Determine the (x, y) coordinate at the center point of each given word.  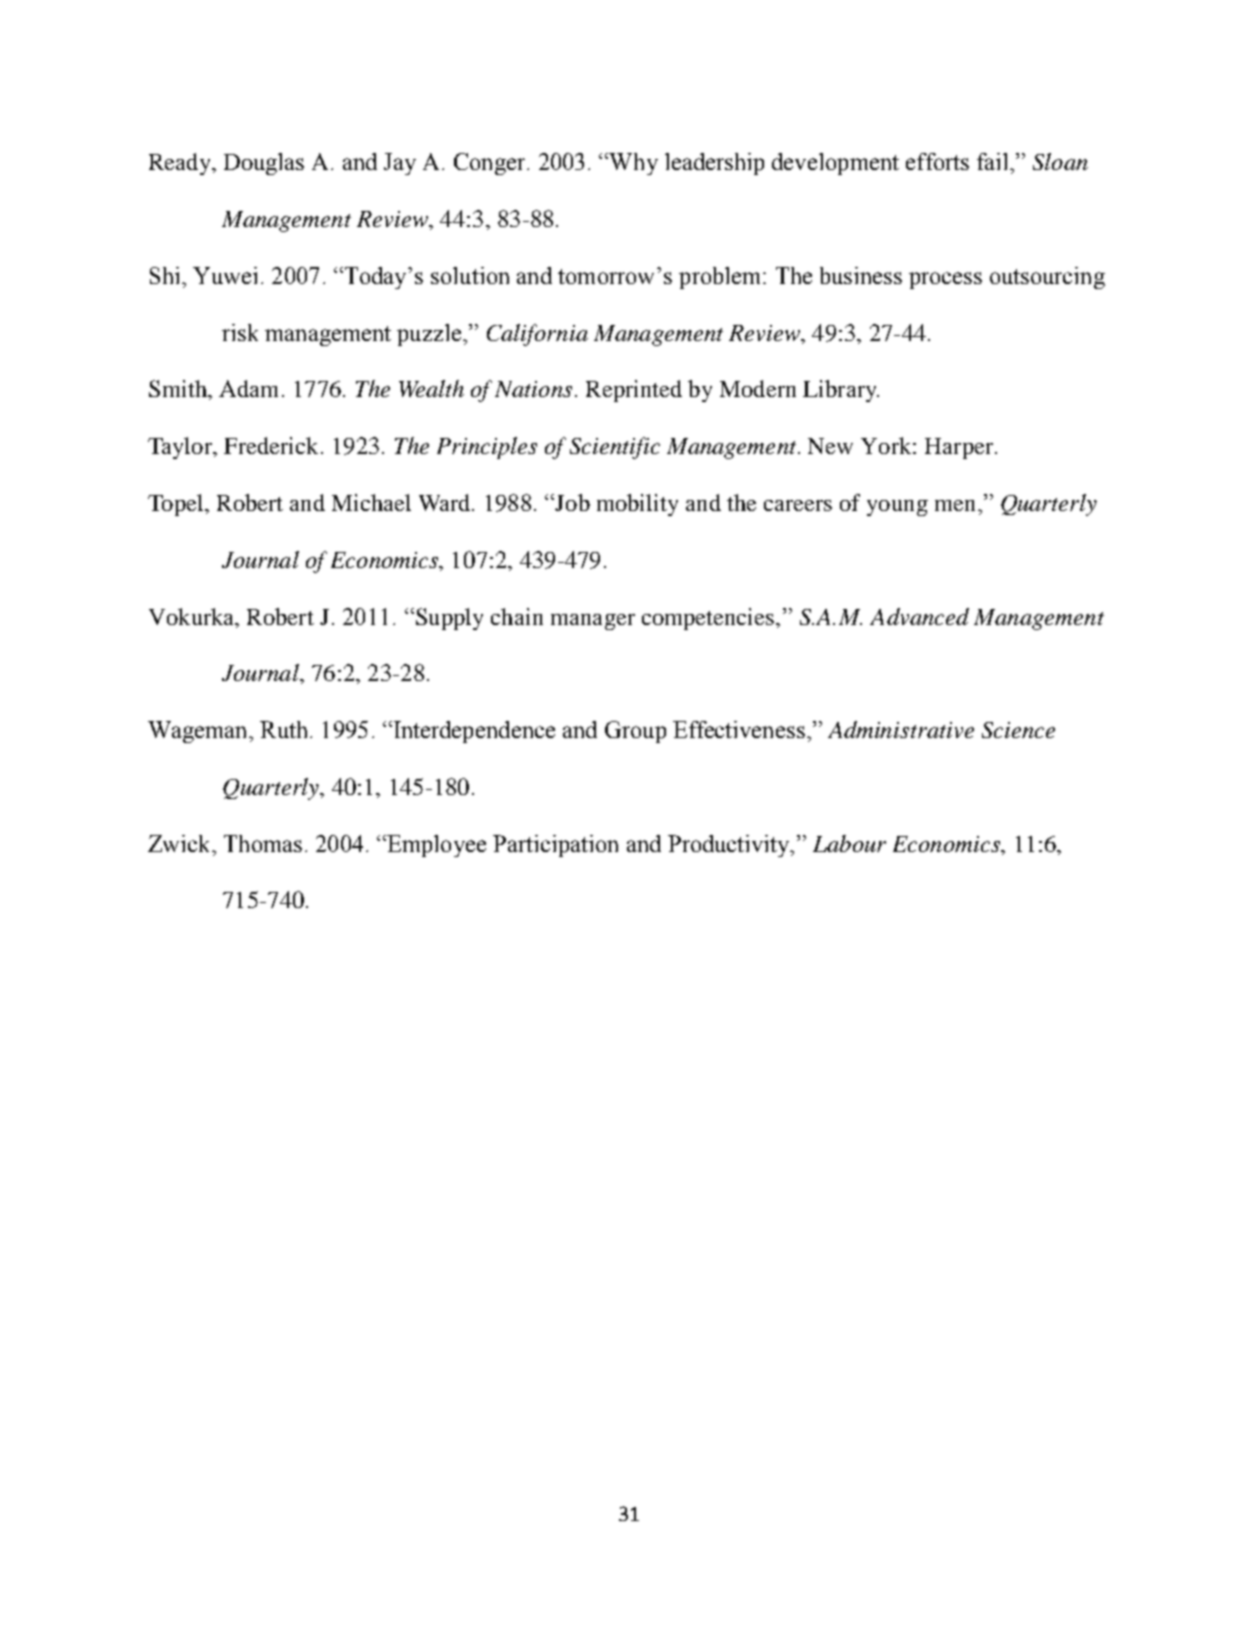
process (945, 280)
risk (240, 332)
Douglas (264, 164)
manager (593, 622)
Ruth (283, 729)
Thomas (263, 843)
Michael (371, 502)
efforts (937, 161)
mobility (637, 505)
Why (633, 164)
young (897, 508)
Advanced (919, 616)
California (537, 335)
